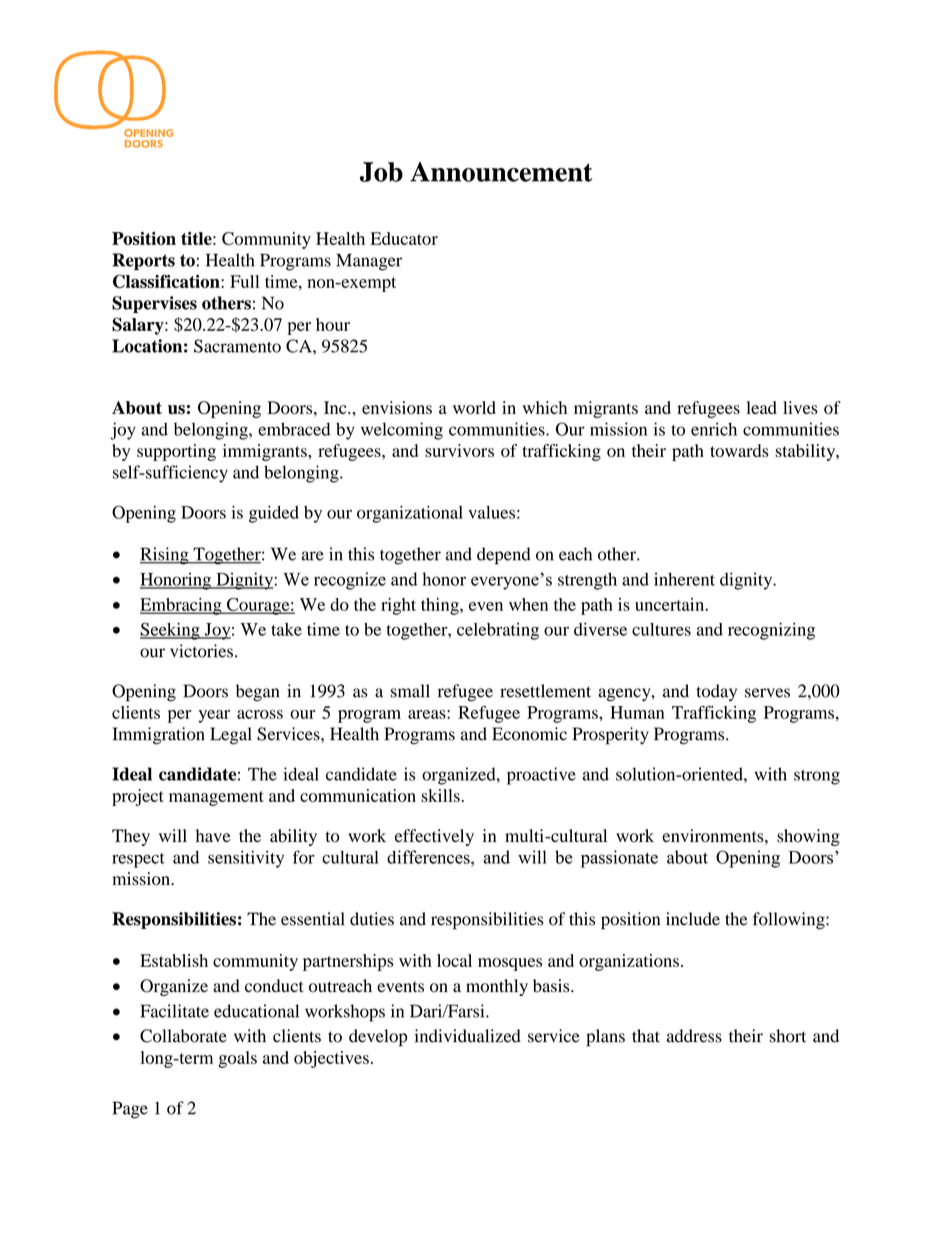 This screenshot has width=952, height=1233. I want to click on management, so click(216, 798).
